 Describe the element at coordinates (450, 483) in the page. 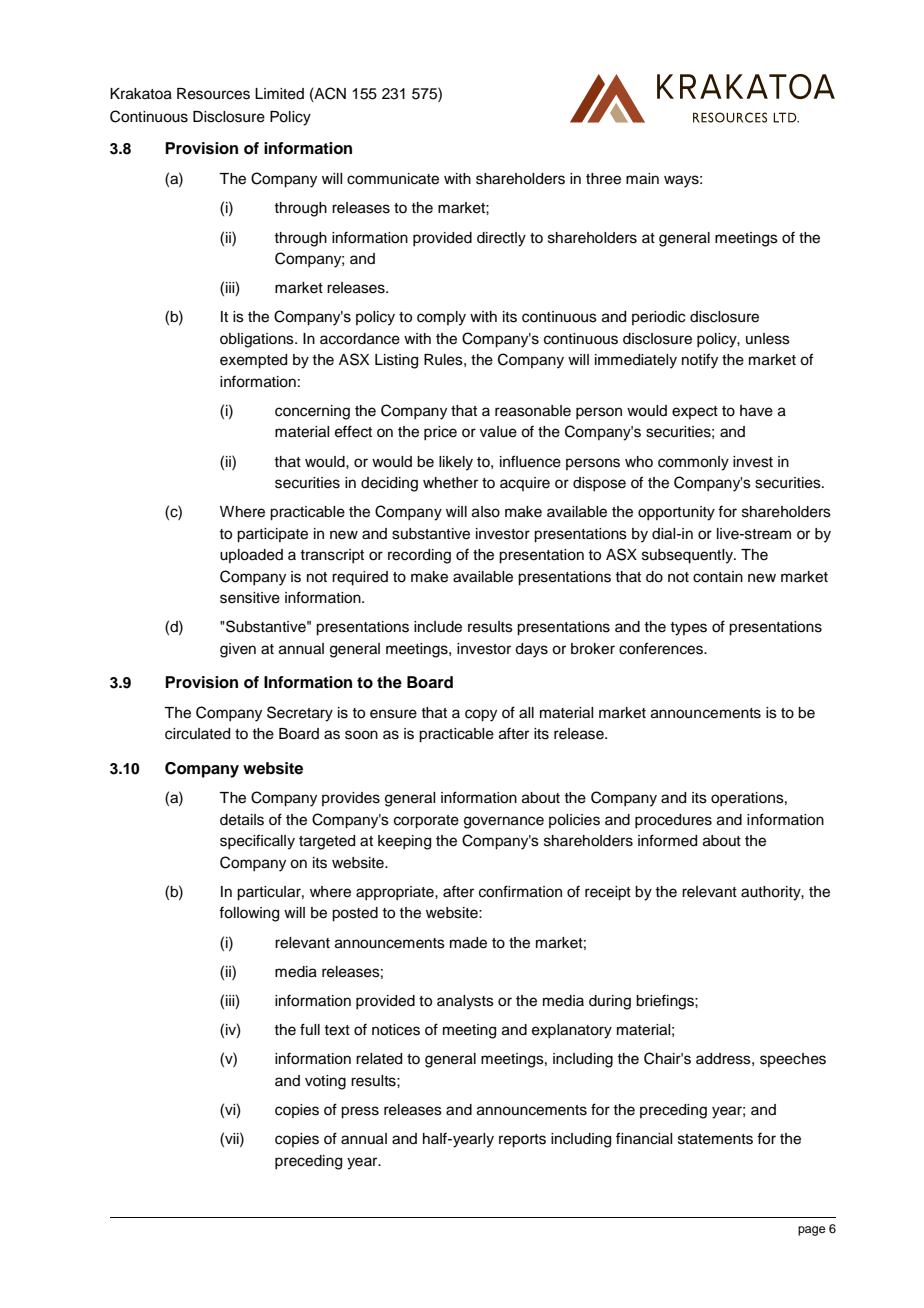

I see `whether` at that location.
